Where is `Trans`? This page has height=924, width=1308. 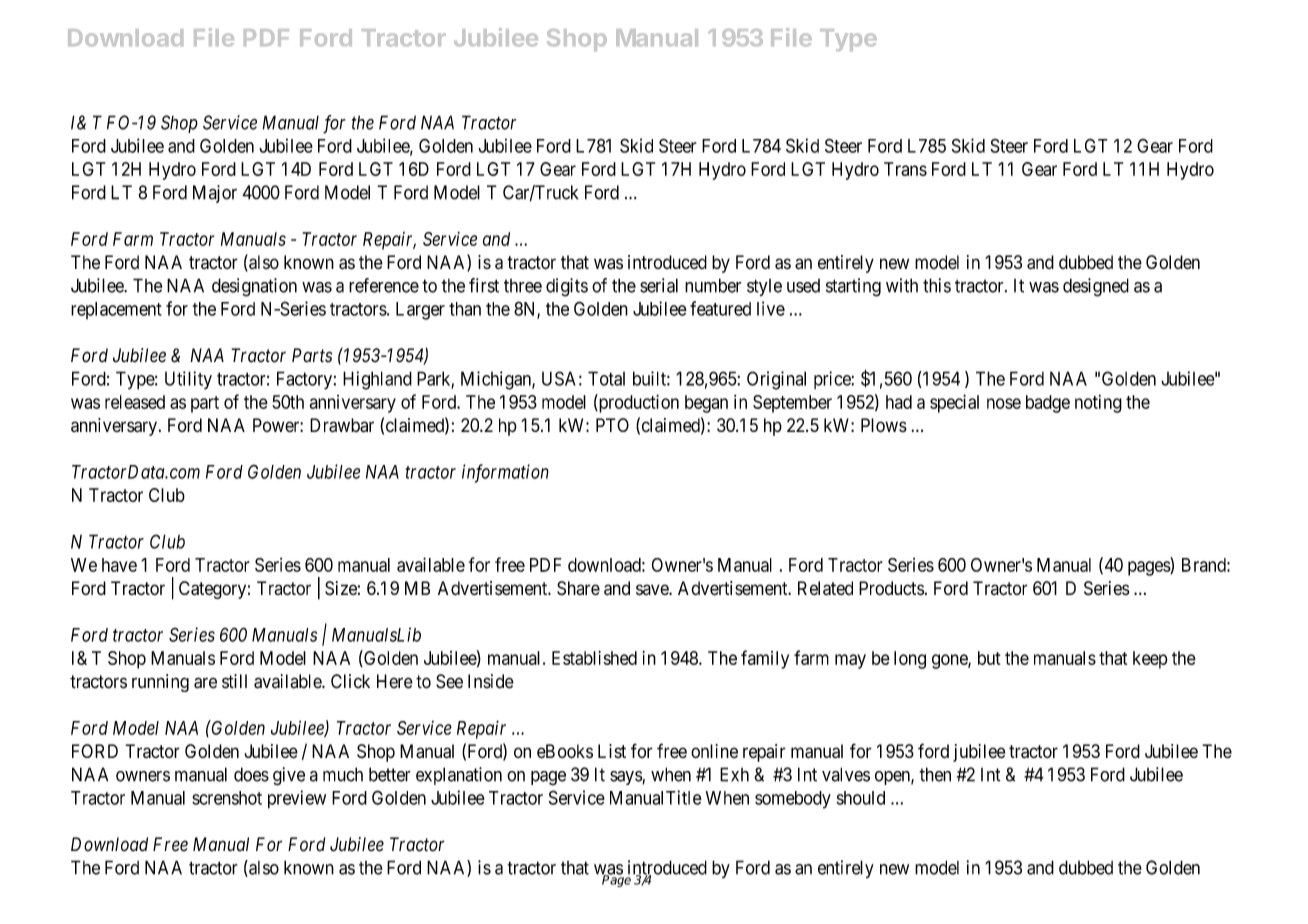
Trans is located at coordinates (905, 169).
